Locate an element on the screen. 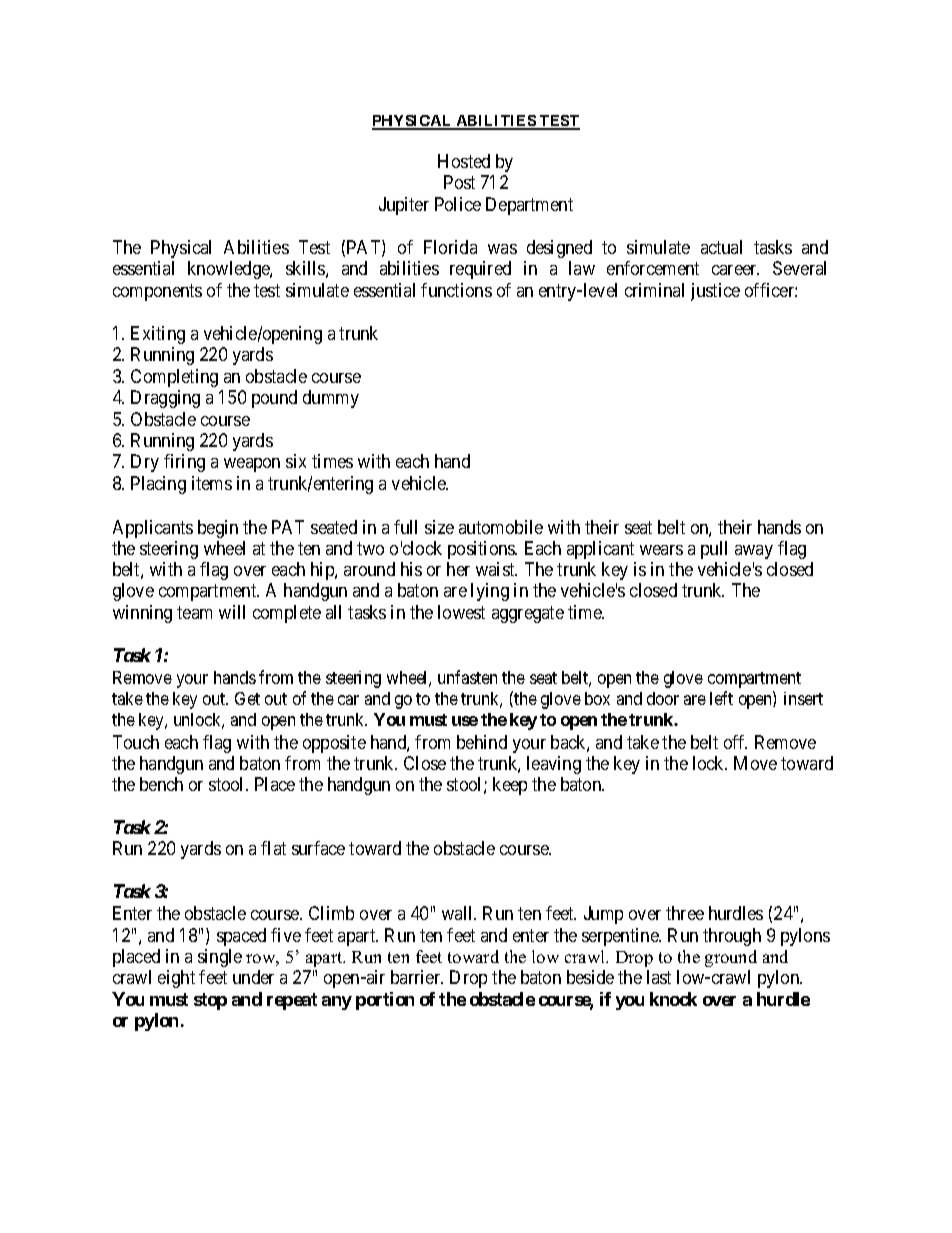 This screenshot has width=952, height=1233. components is located at coordinates (157, 292).
